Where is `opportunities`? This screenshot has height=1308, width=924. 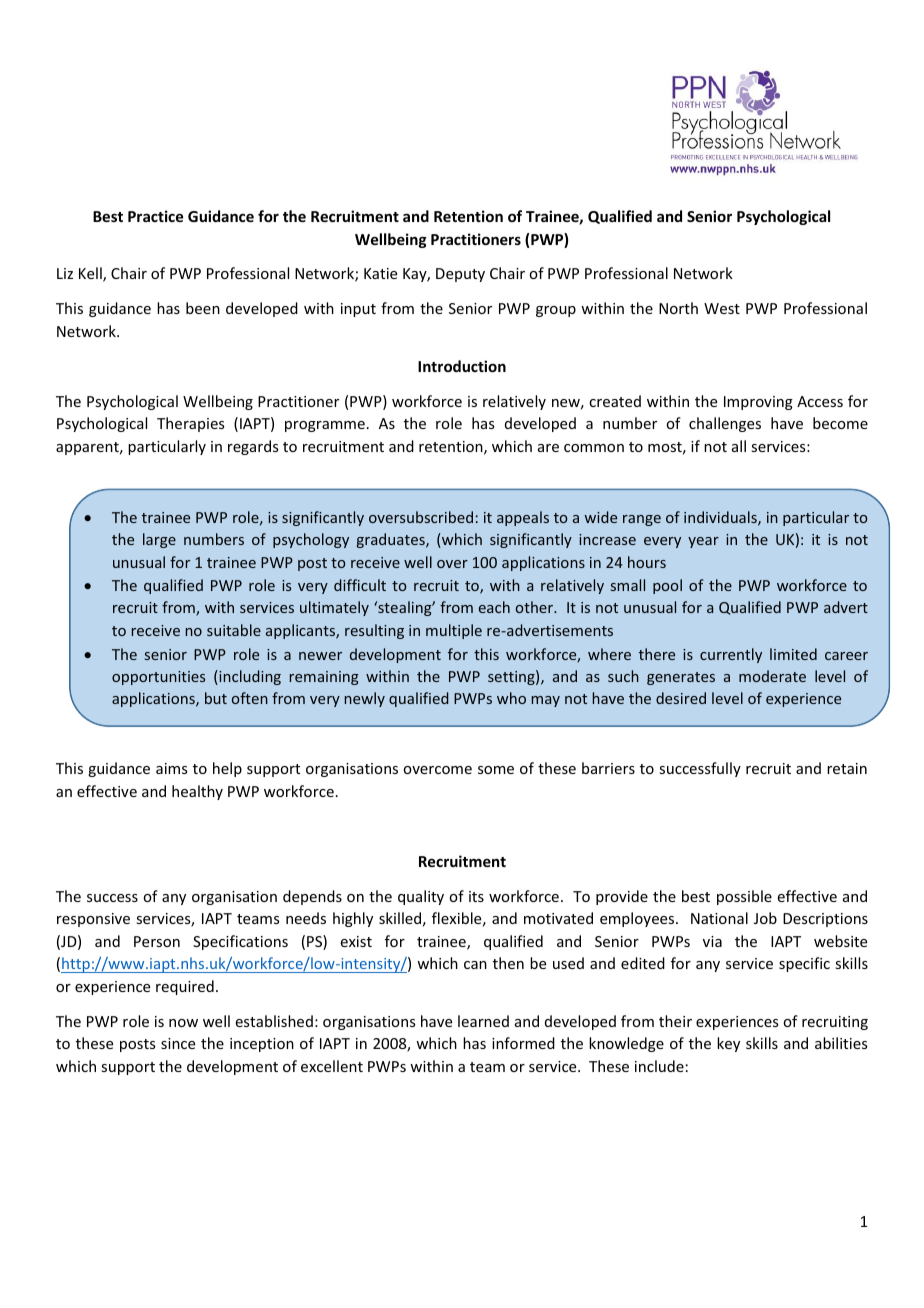
opportunities is located at coordinates (158, 678).
